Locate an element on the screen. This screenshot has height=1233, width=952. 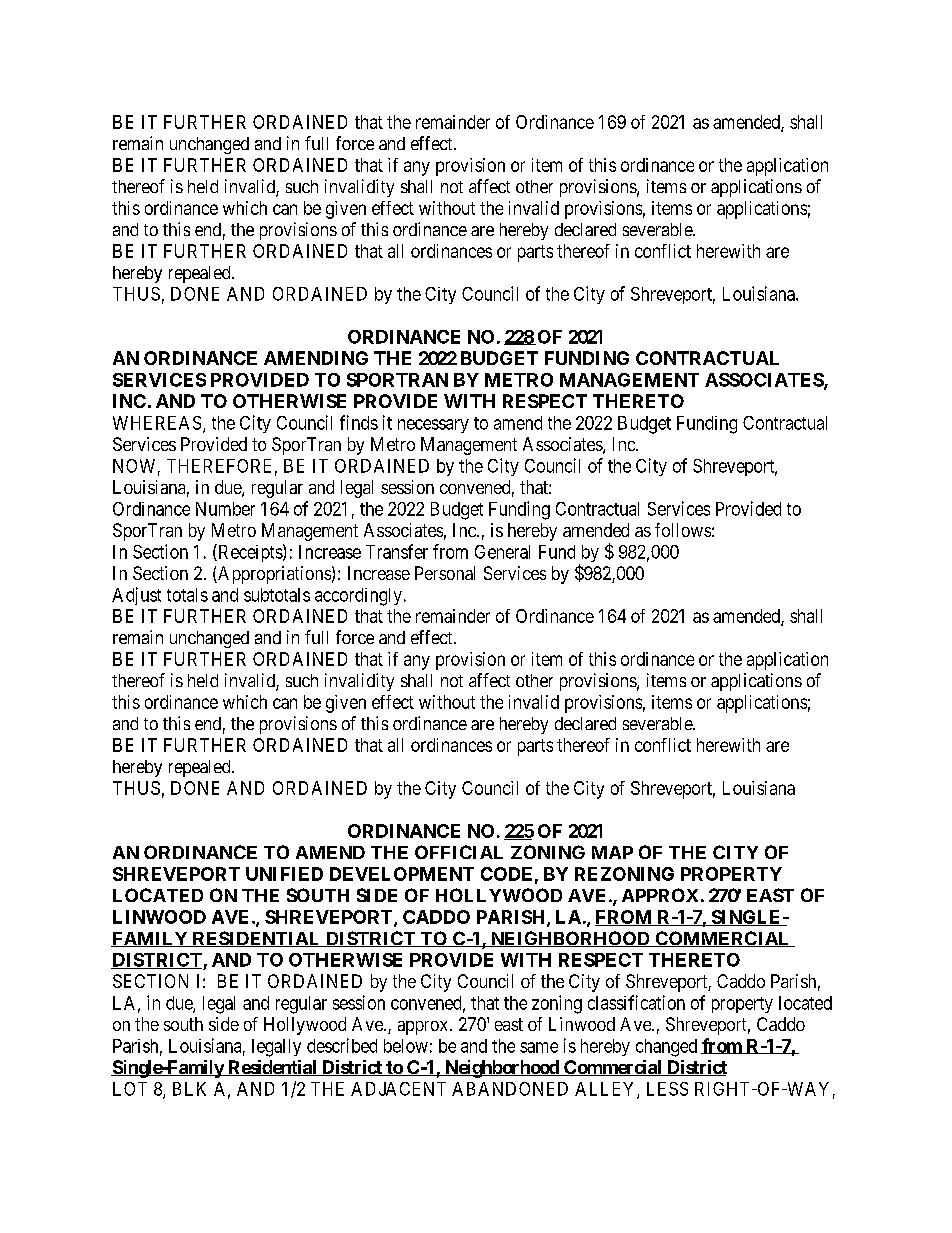
follows is located at coordinates (683, 530).
